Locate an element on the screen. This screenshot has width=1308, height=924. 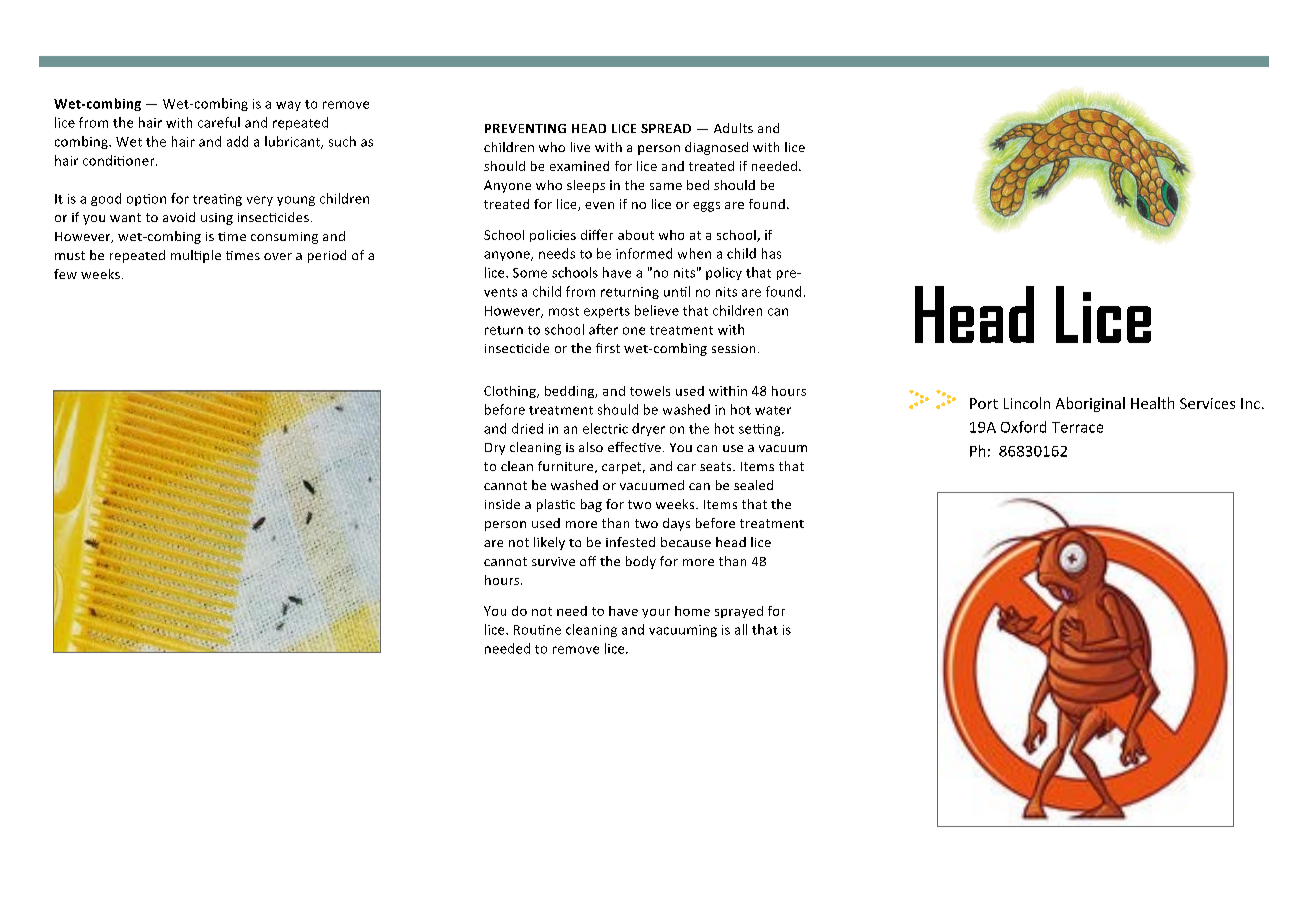
Terrace is located at coordinates (1077, 427).
